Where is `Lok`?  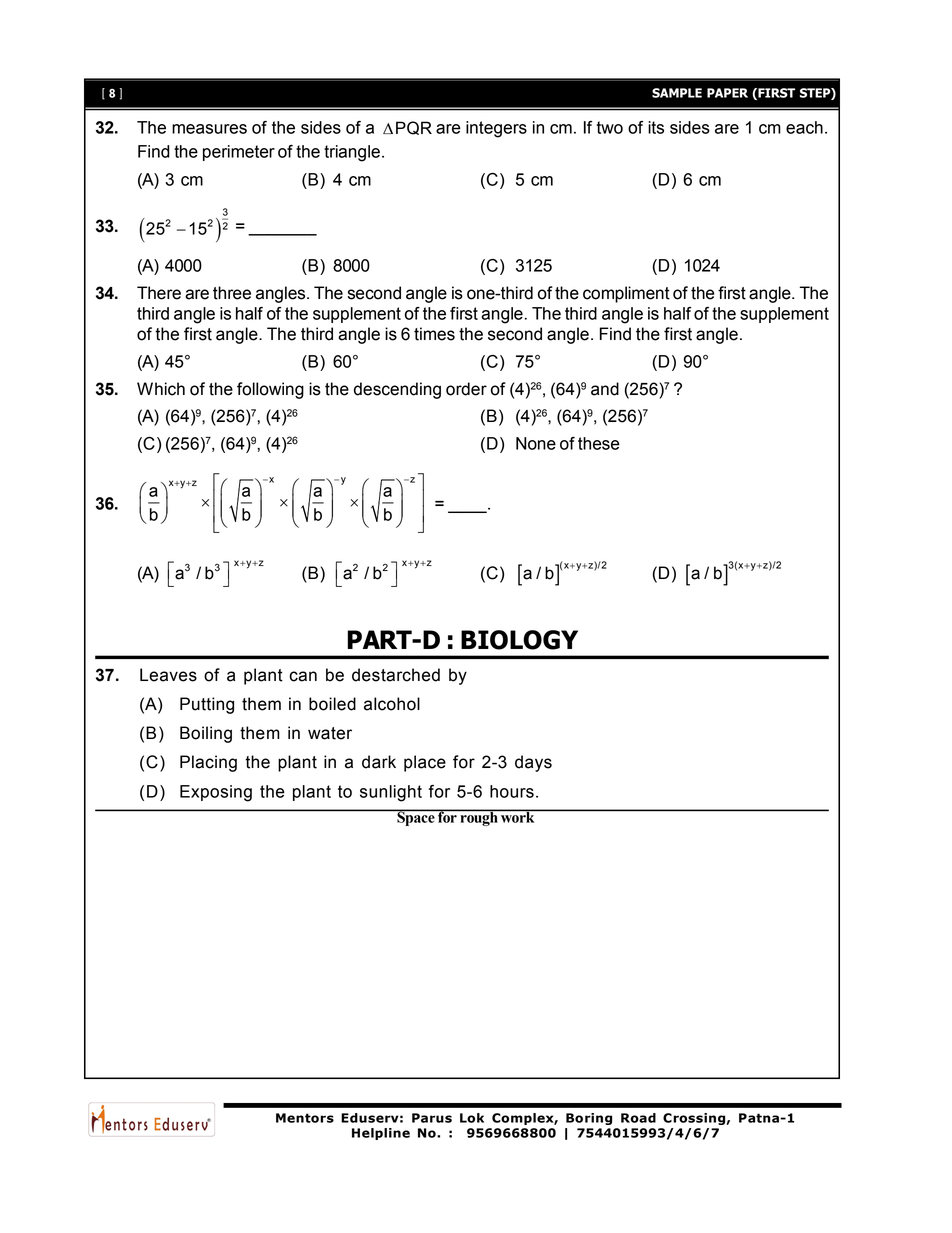
Lok is located at coordinates (472, 1118).
